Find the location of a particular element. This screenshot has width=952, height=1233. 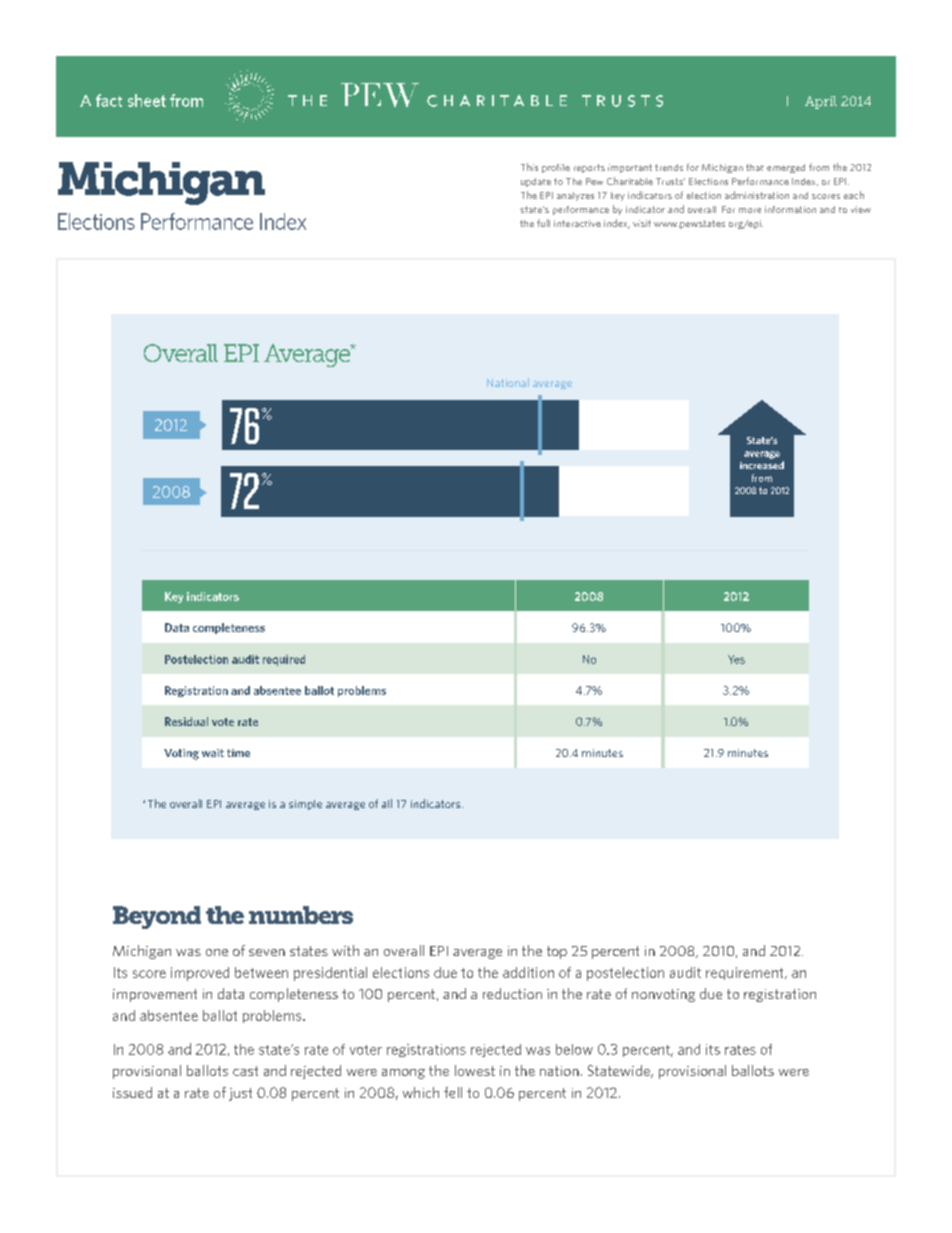

requirement is located at coordinates (746, 973).
